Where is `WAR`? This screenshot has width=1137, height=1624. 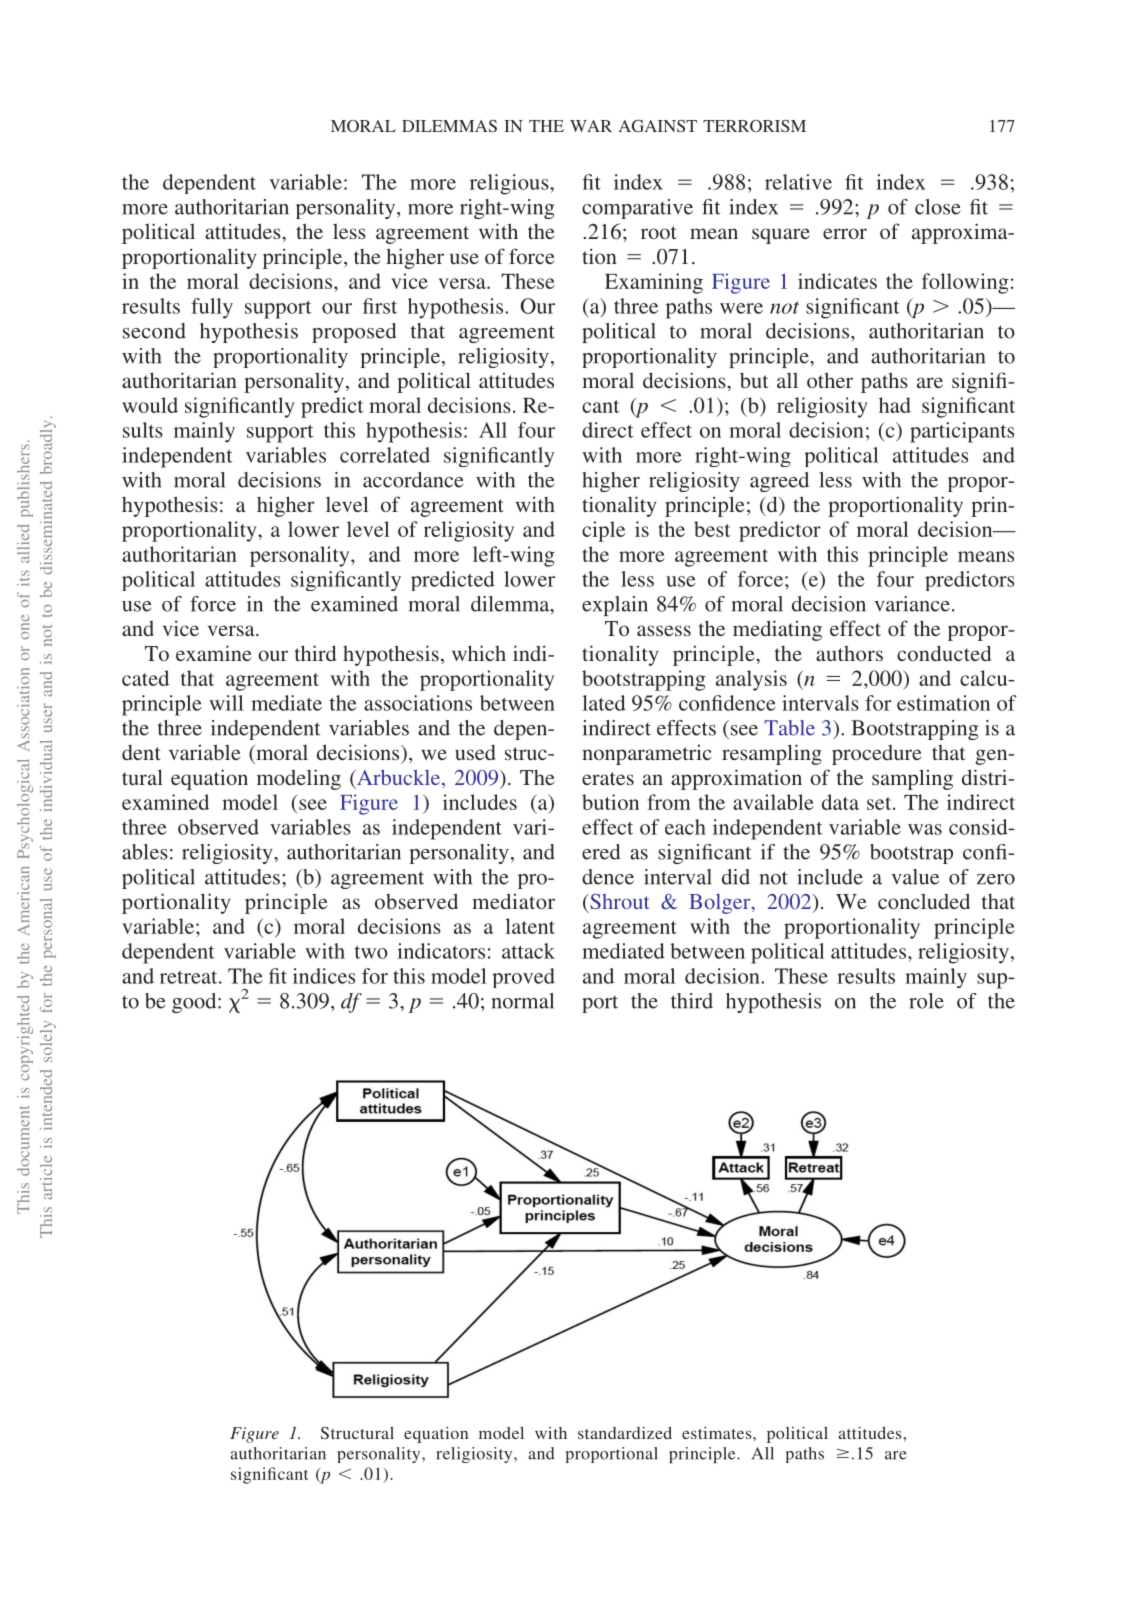 WAR is located at coordinates (591, 126).
